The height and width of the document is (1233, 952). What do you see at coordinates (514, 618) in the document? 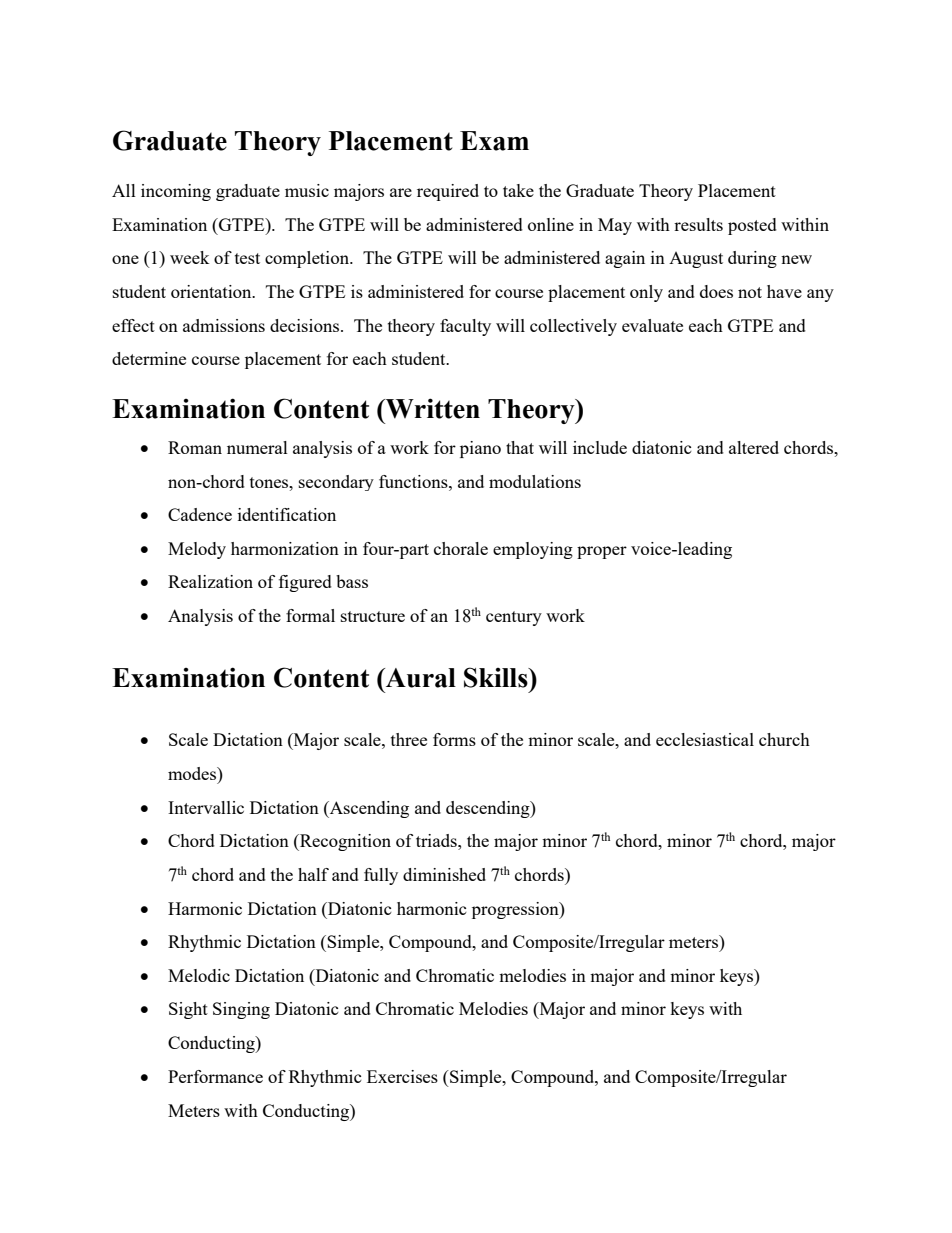
I see `century` at bounding box center [514, 618].
